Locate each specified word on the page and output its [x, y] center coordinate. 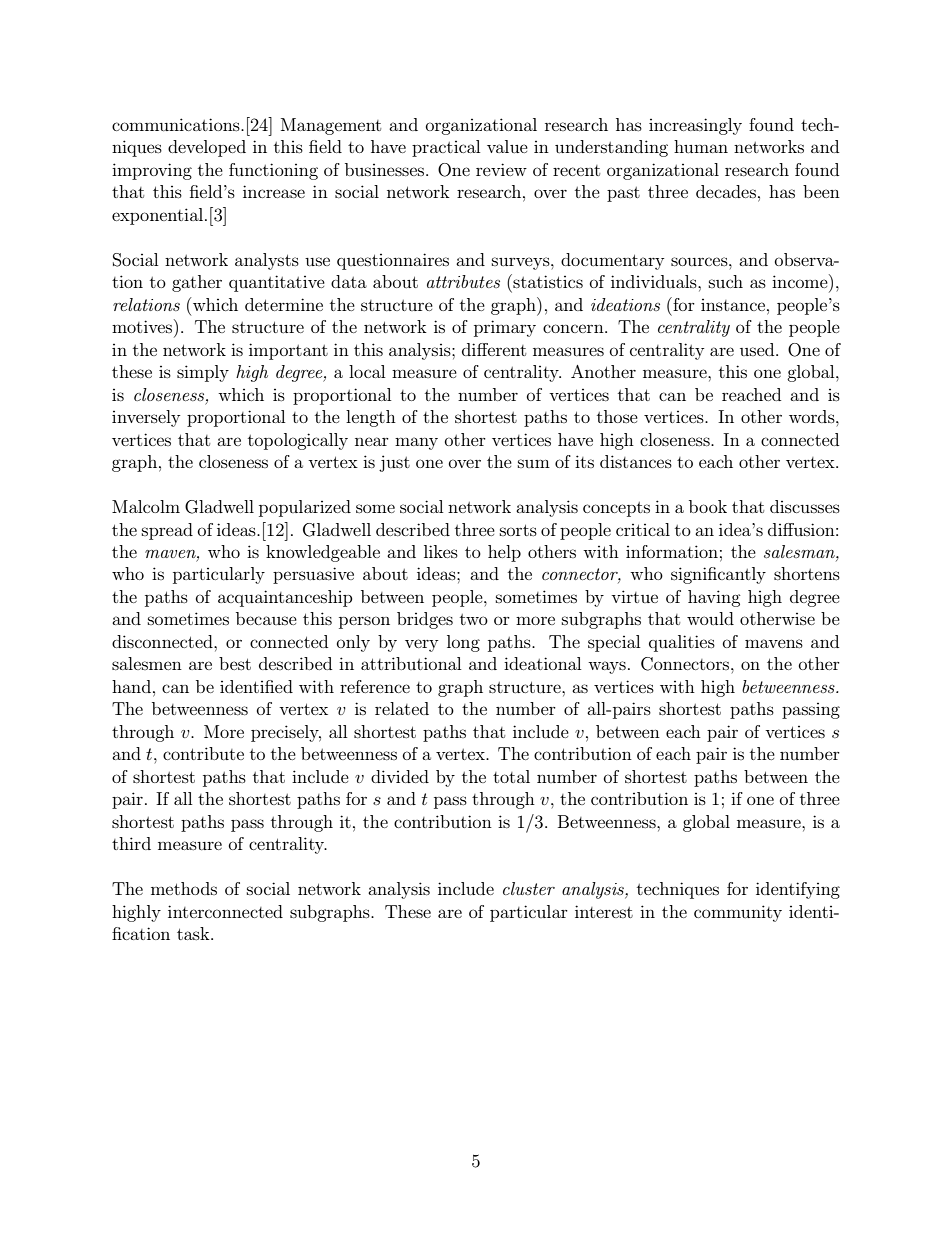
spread [167, 531]
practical [446, 148]
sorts [518, 530]
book [708, 506]
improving [152, 171]
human [701, 146]
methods [184, 888]
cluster [529, 888]
